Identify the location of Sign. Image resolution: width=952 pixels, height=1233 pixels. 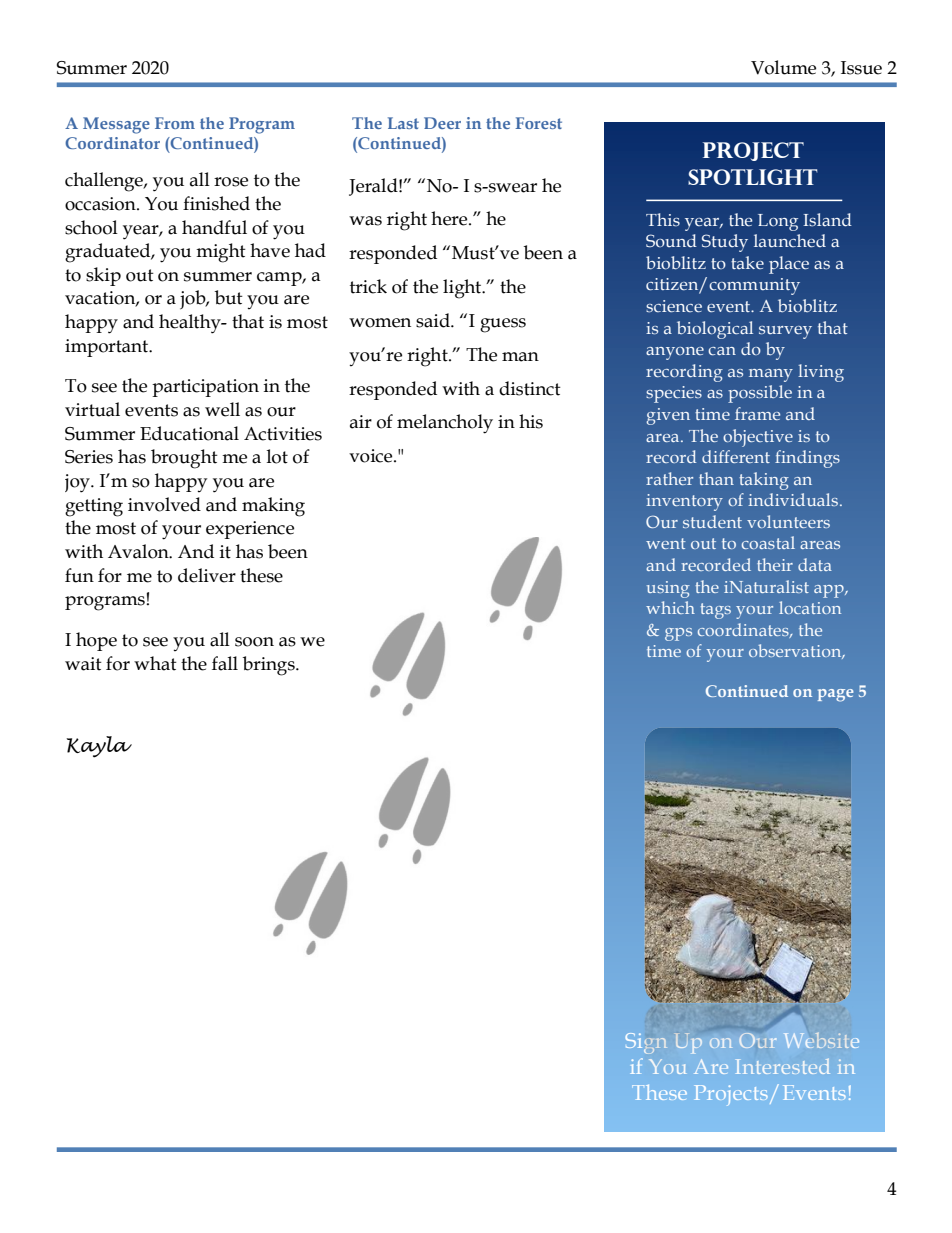
(645, 1043).
